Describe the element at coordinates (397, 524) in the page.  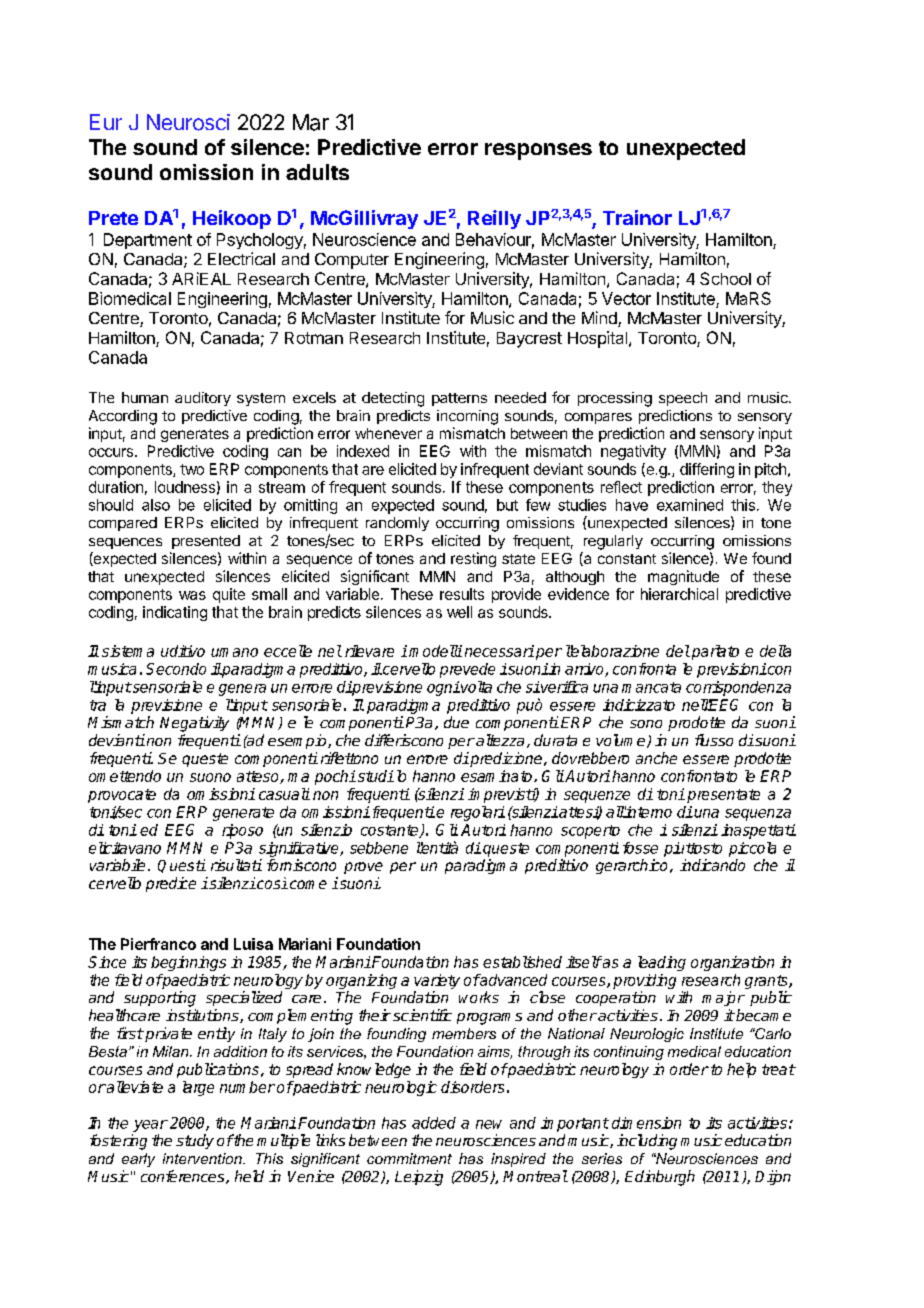
I see `randomly` at that location.
